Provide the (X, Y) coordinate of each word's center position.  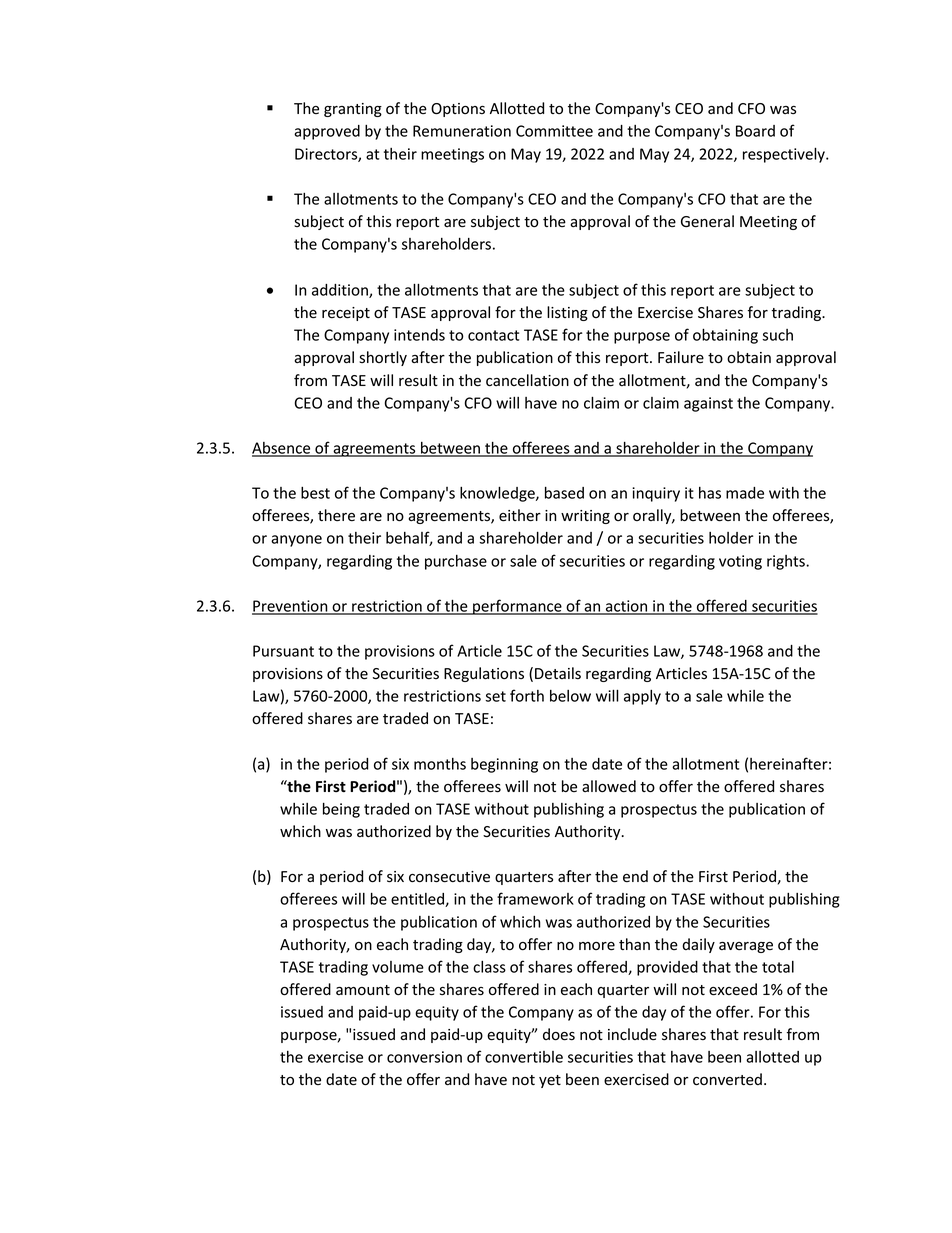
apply (642, 697)
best (315, 493)
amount (363, 990)
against (708, 404)
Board (755, 131)
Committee (554, 131)
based (564, 492)
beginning (504, 765)
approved (327, 132)
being (341, 810)
